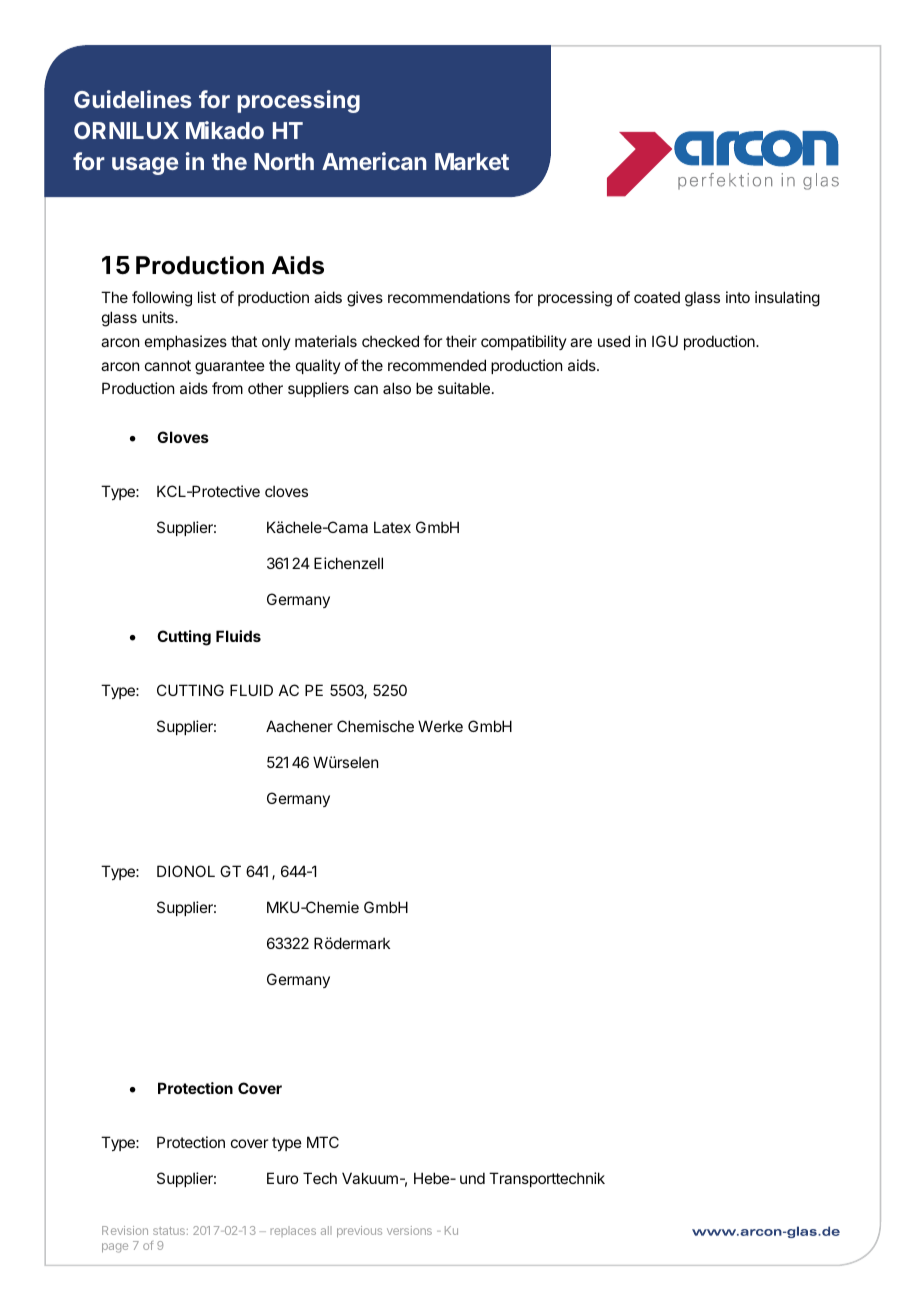 This page has height=1308, width=924. What do you see at coordinates (472, 161) in the page?
I see `Market` at bounding box center [472, 161].
